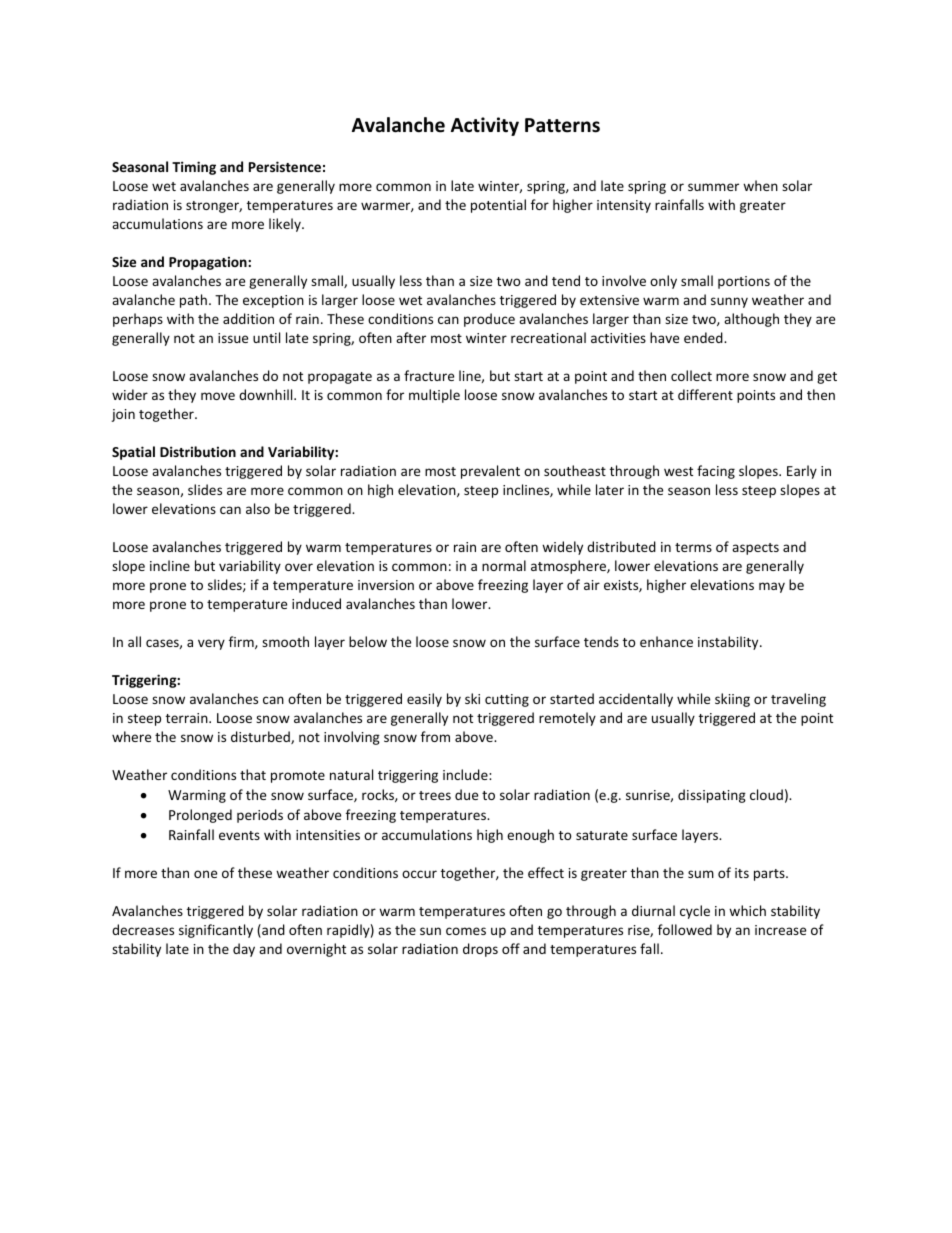 The width and height of the screenshot is (952, 1233). Describe the element at coordinates (695, 912) in the screenshot. I see `cycle` at that location.
